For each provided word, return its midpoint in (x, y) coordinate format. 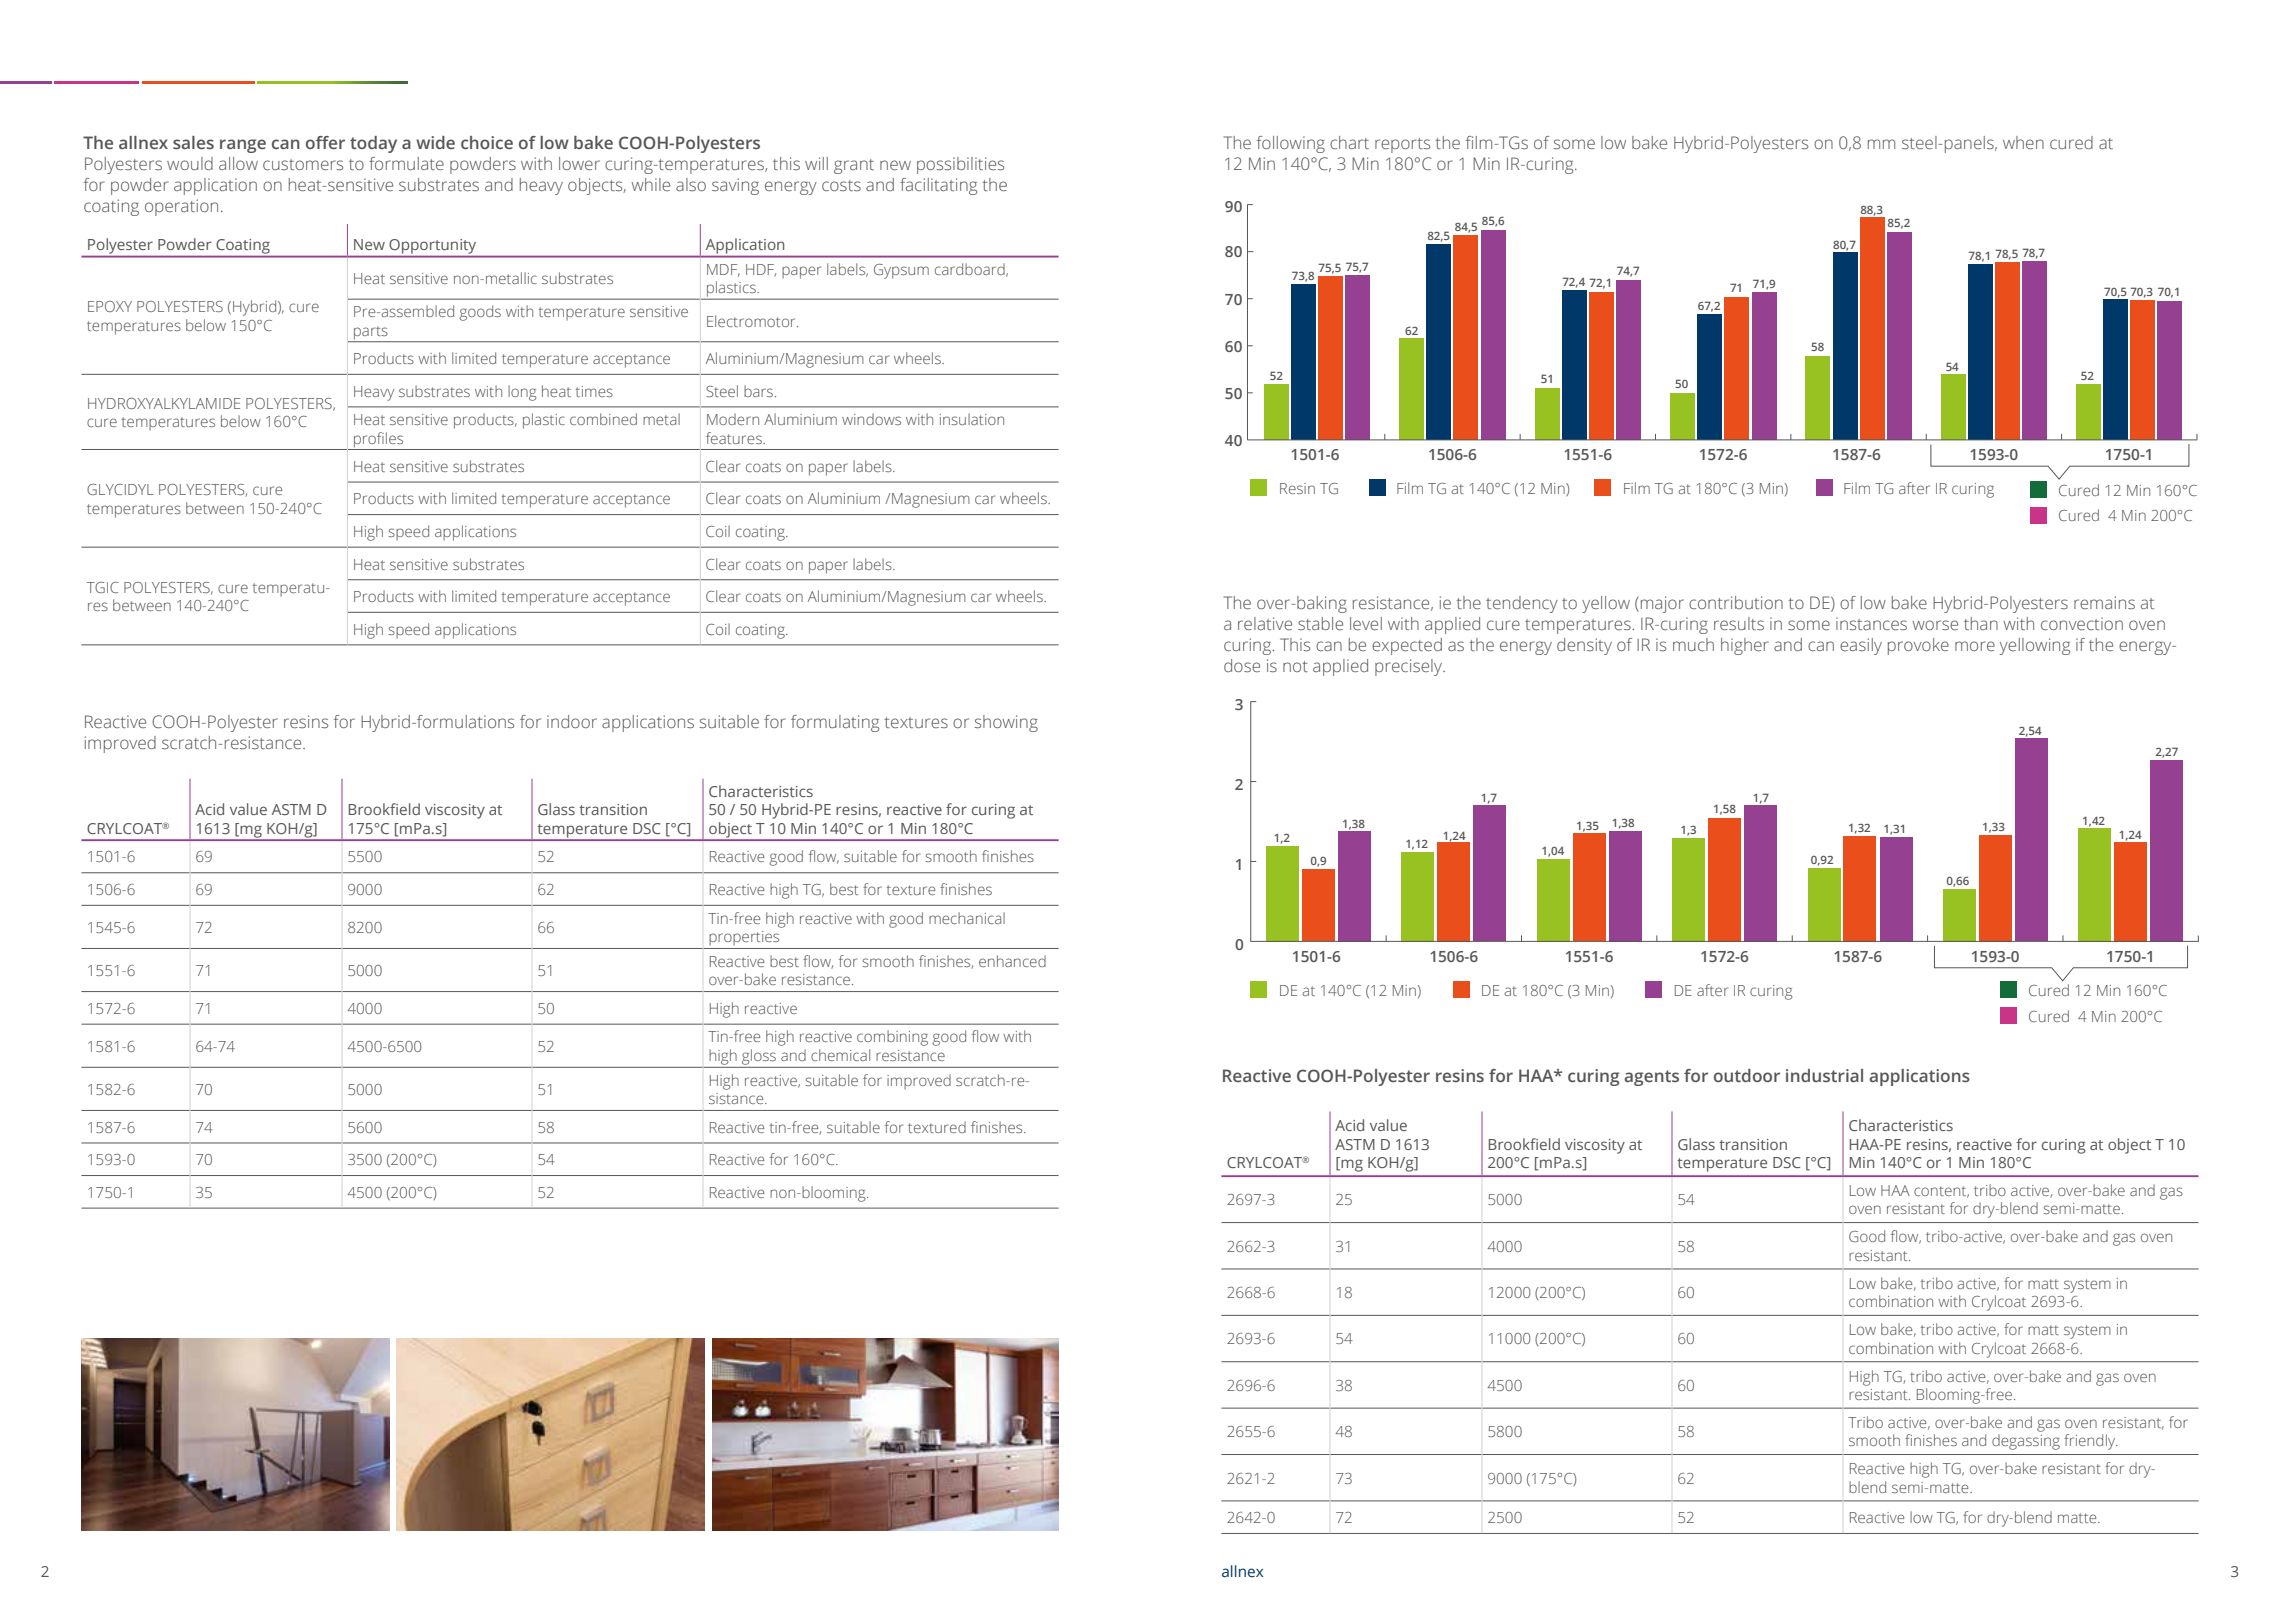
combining (892, 1038)
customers (303, 165)
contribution (1736, 602)
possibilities (960, 165)
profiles (379, 441)
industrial (1824, 1075)
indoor (572, 721)
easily (1861, 646)
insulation (972, 419)
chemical (840, 1055)
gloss (759, 1057)
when (2023, 142)
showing (1006, 723)
